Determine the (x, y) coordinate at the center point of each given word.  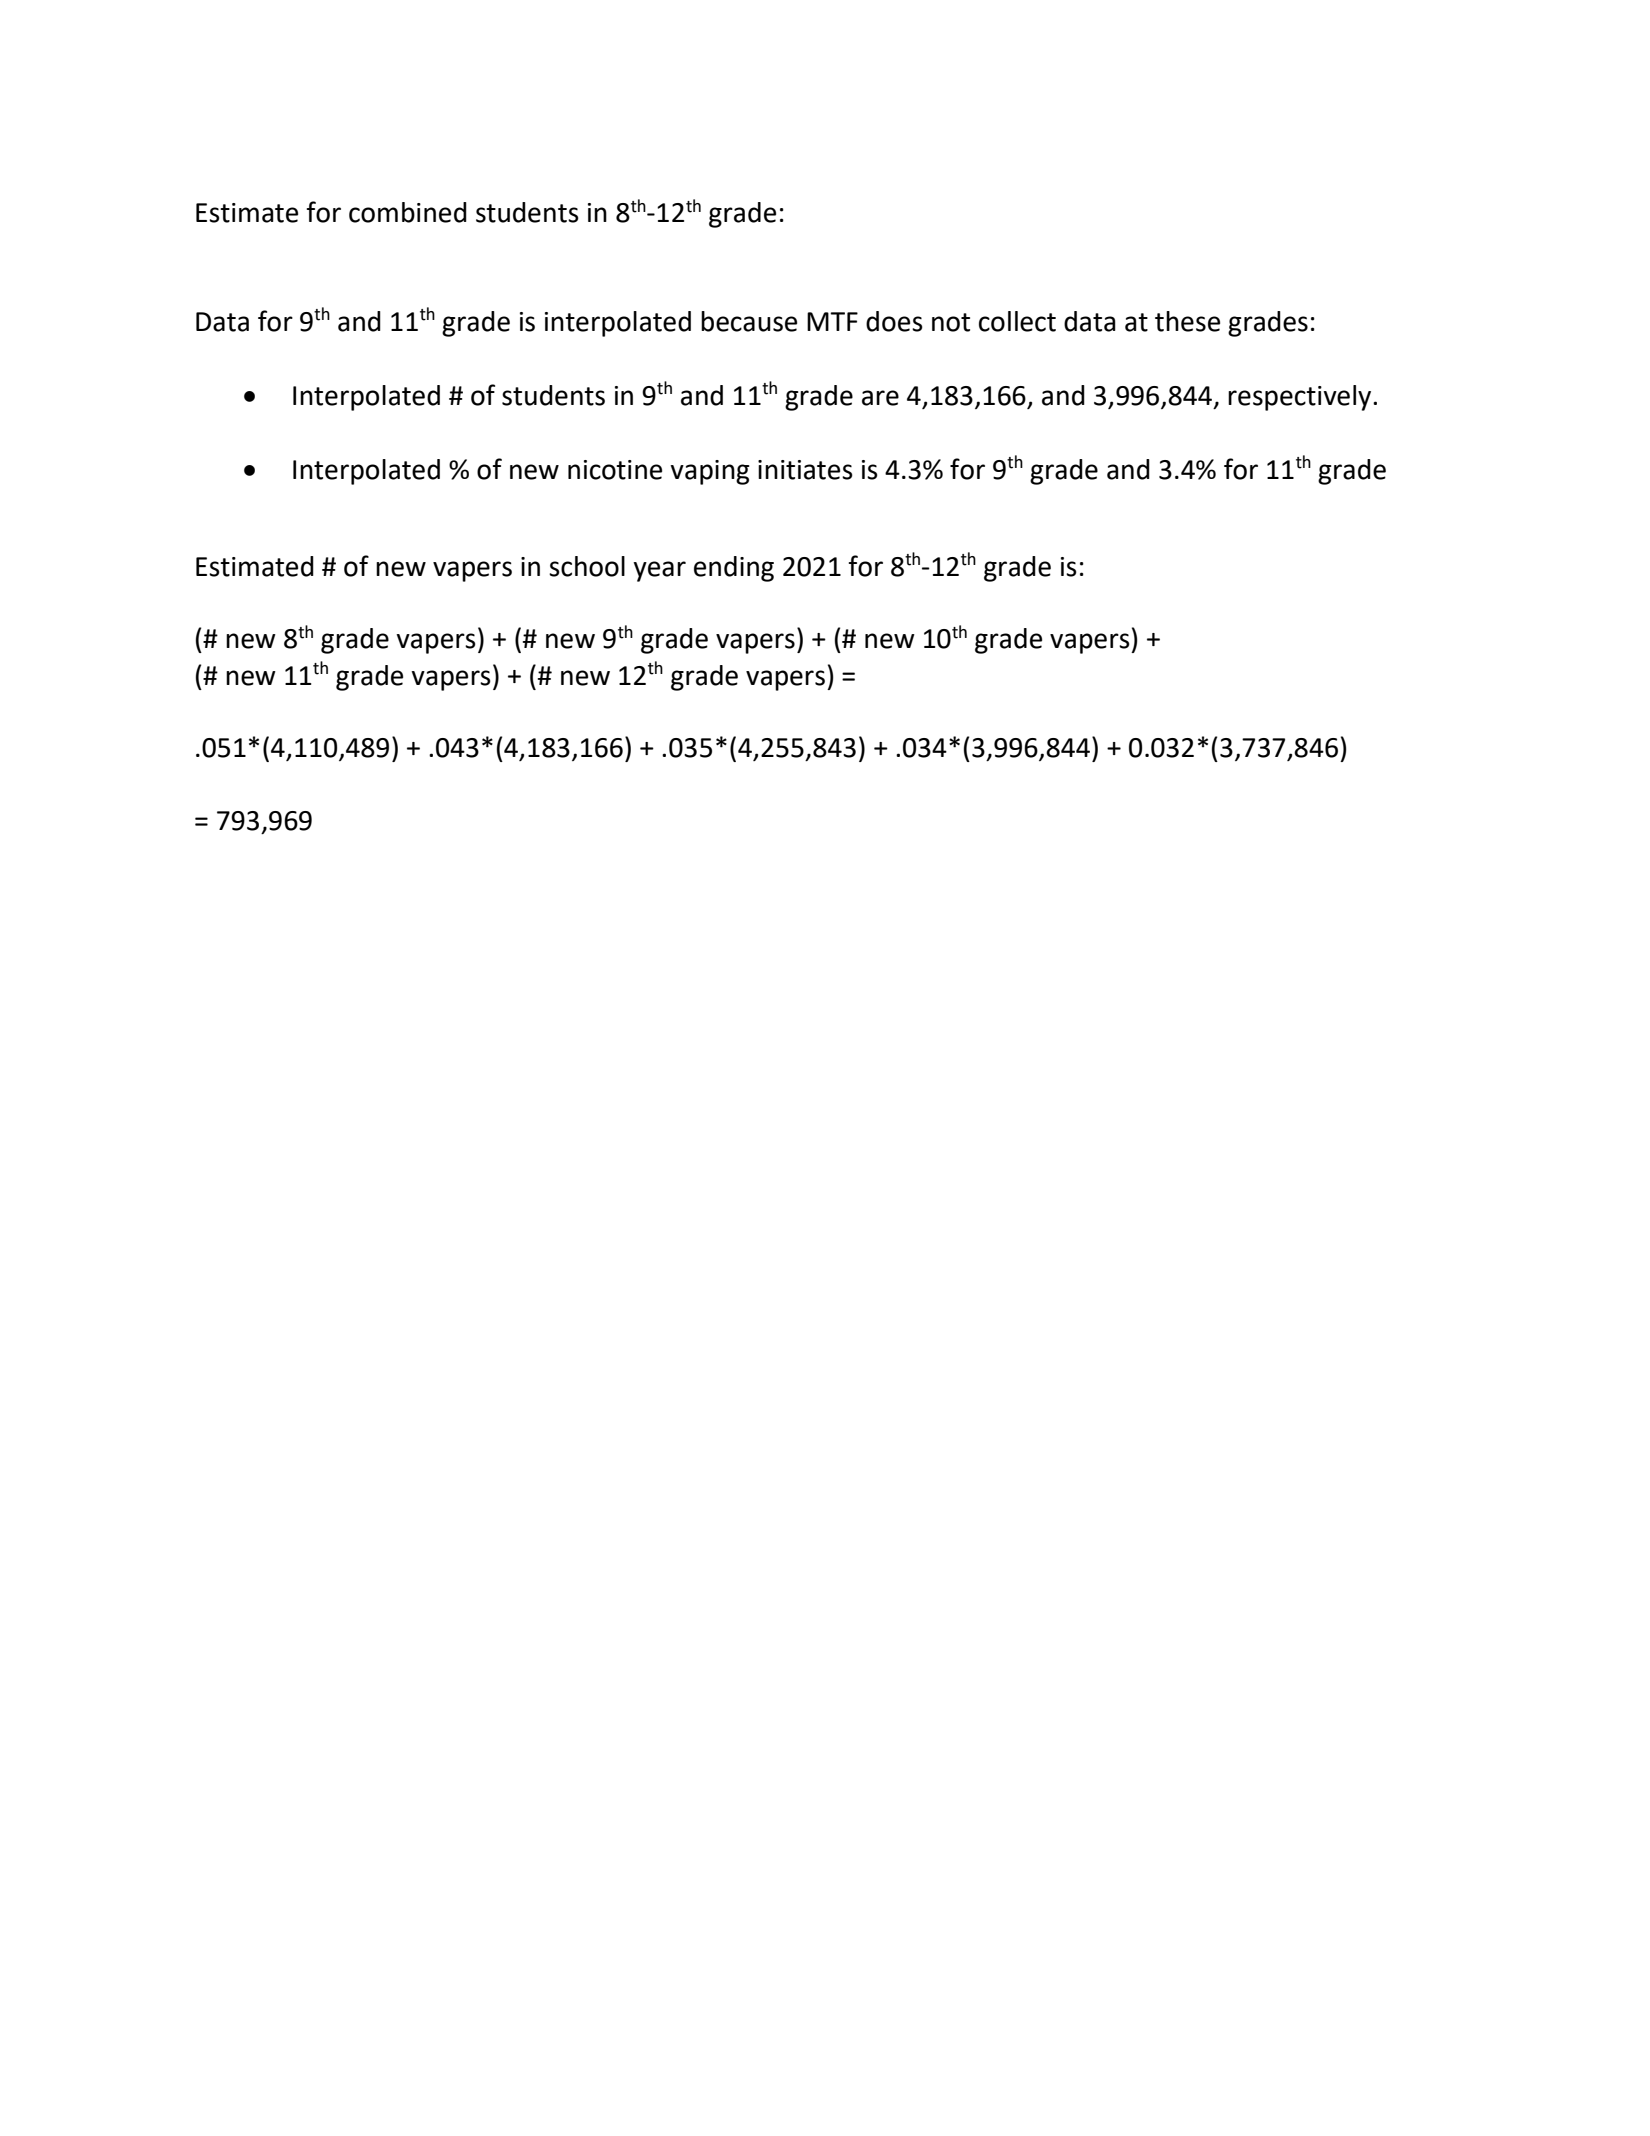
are (880, 398)
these (1187, 321)
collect (1017, 321)
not (951, 322)
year (659, 571)
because (749, 321)
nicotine (615, 470)
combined (408, 212)
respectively (1301, 398)
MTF (832, 321)
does (894, 321)
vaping (710, 472)
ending (734, 569)
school (587, 566)
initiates (805, 470)
